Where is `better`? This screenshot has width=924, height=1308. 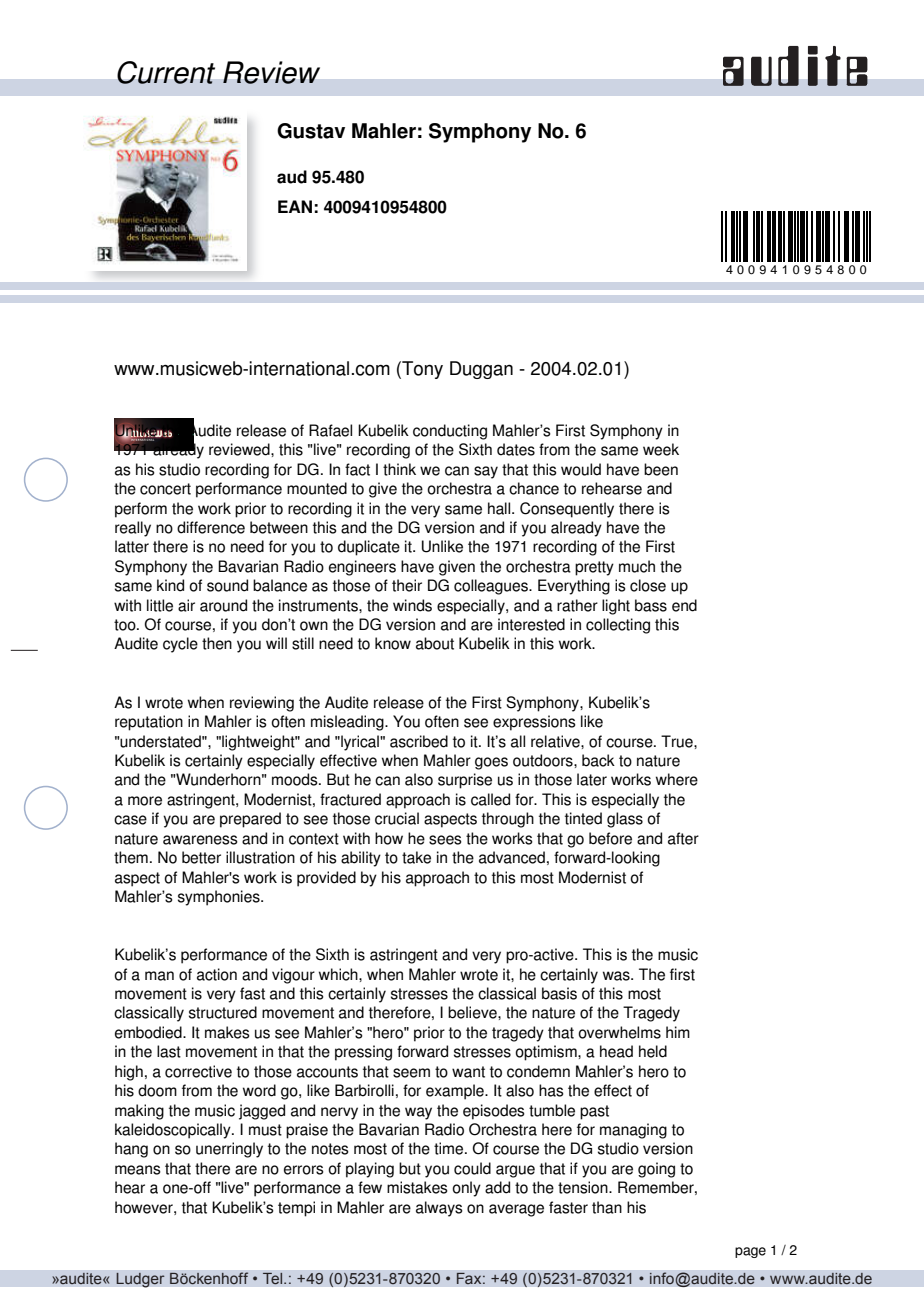
better is located at coordinates (201, 857).
